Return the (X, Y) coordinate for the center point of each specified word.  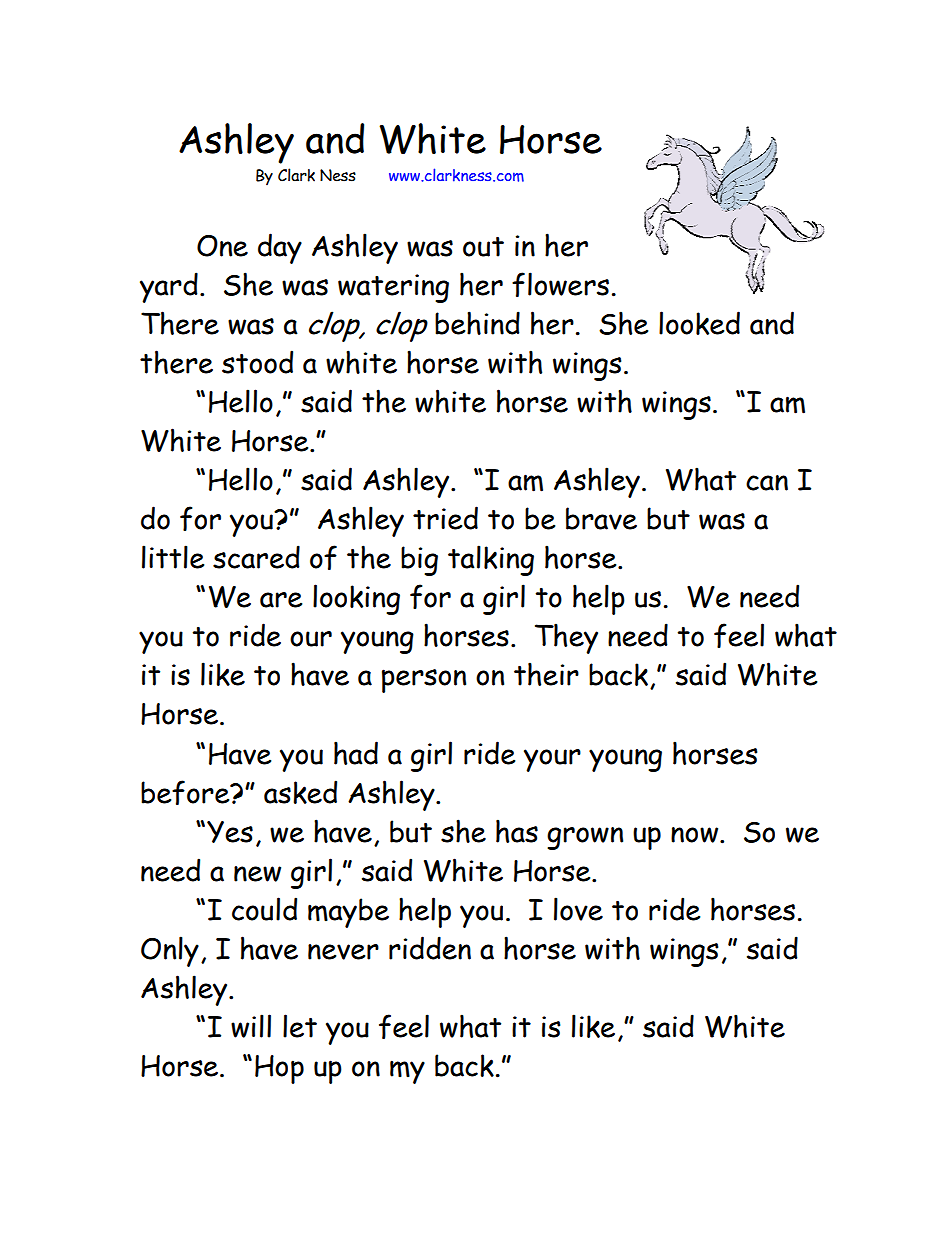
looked (699, 323)
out (483, 246)
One (222, 246)
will (251, 1026)
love (578, 909)
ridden (430, 948)
